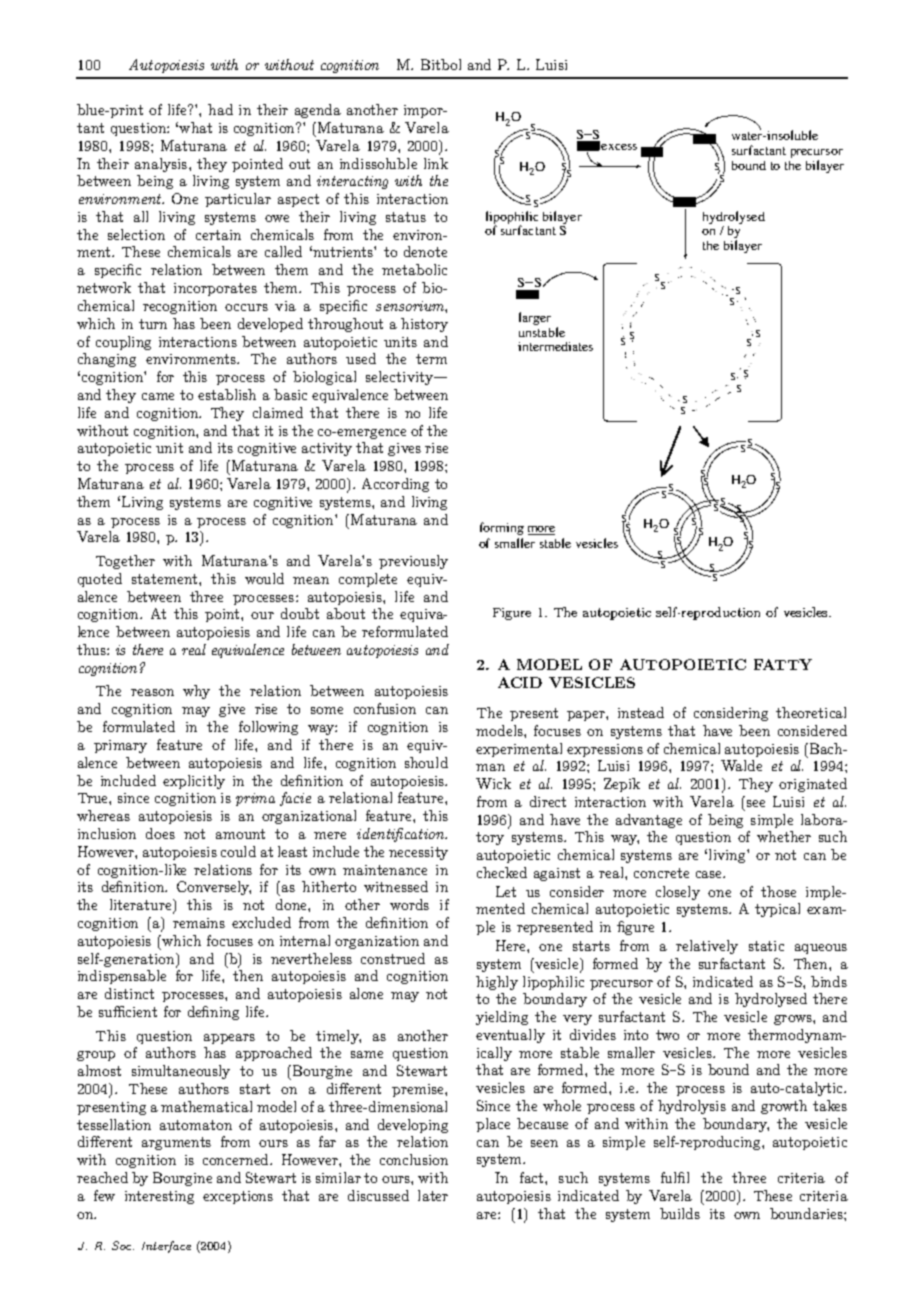 This screenshot has width=924, height=1308. What do you see at coordinates (535, 318) in the screenshot?
I see `larger` at bounding box center [535, 318].
